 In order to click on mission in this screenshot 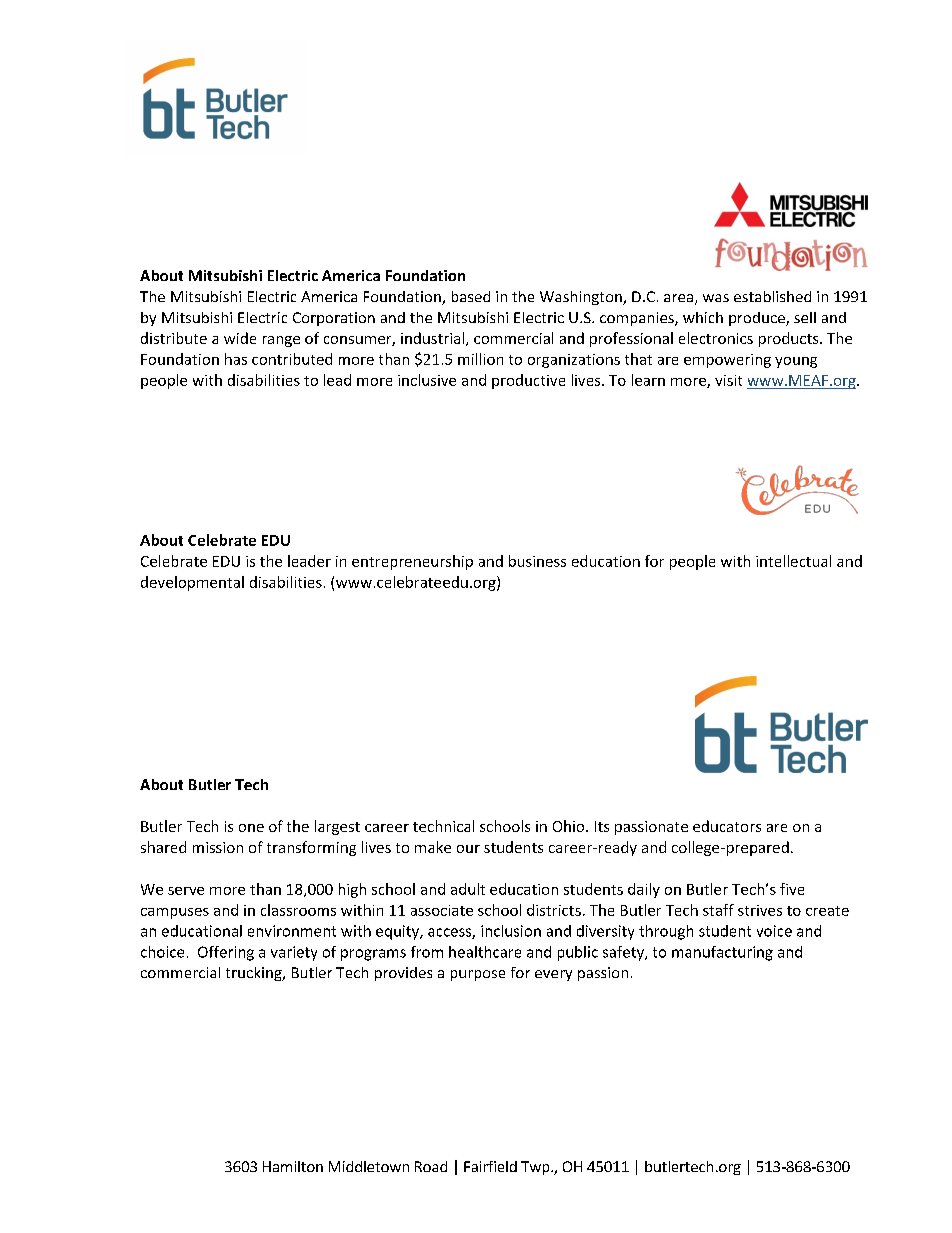, I will do `click(218, 847)`.
